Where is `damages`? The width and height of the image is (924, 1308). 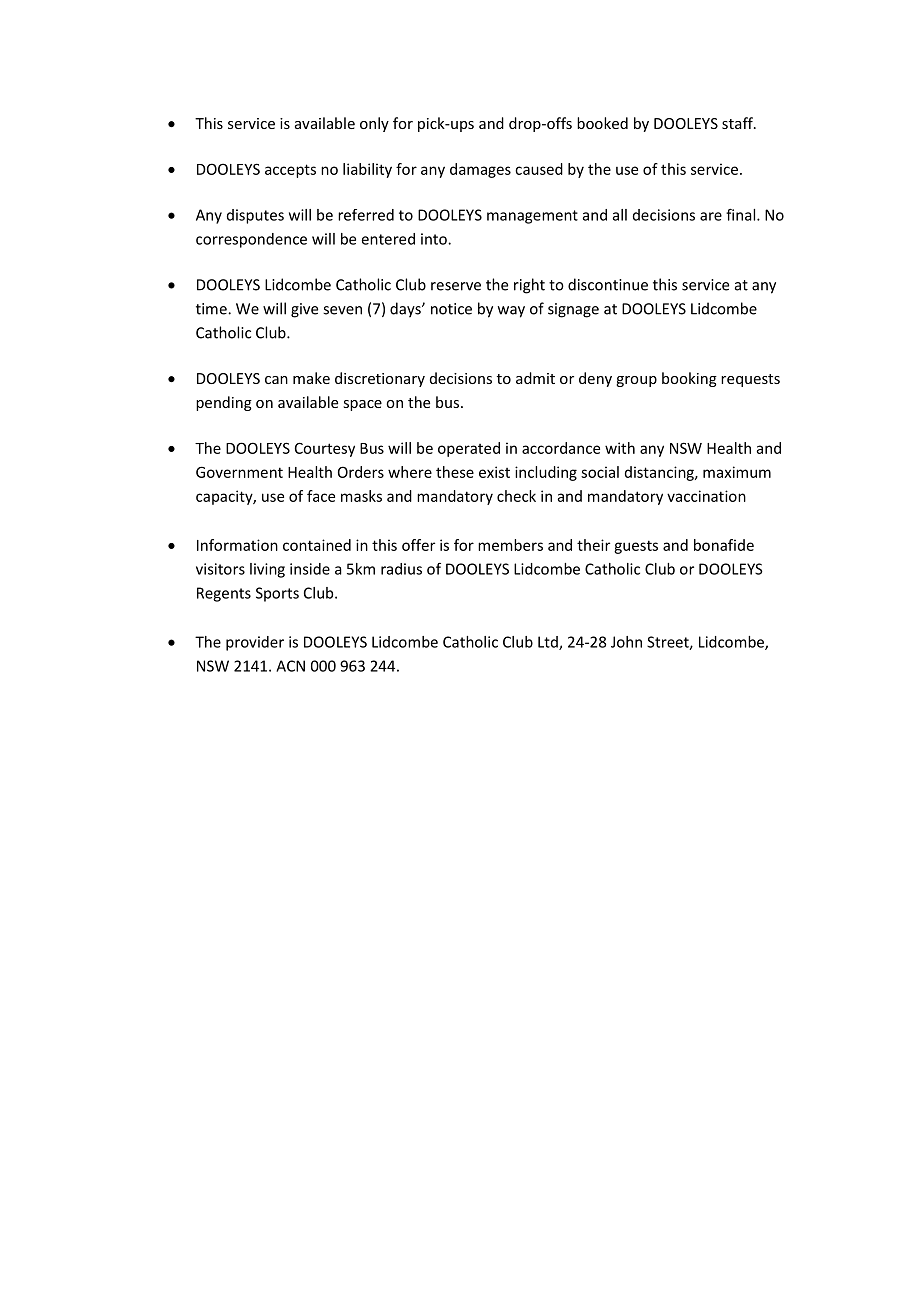 damages is located at coordinates (480, 170).
